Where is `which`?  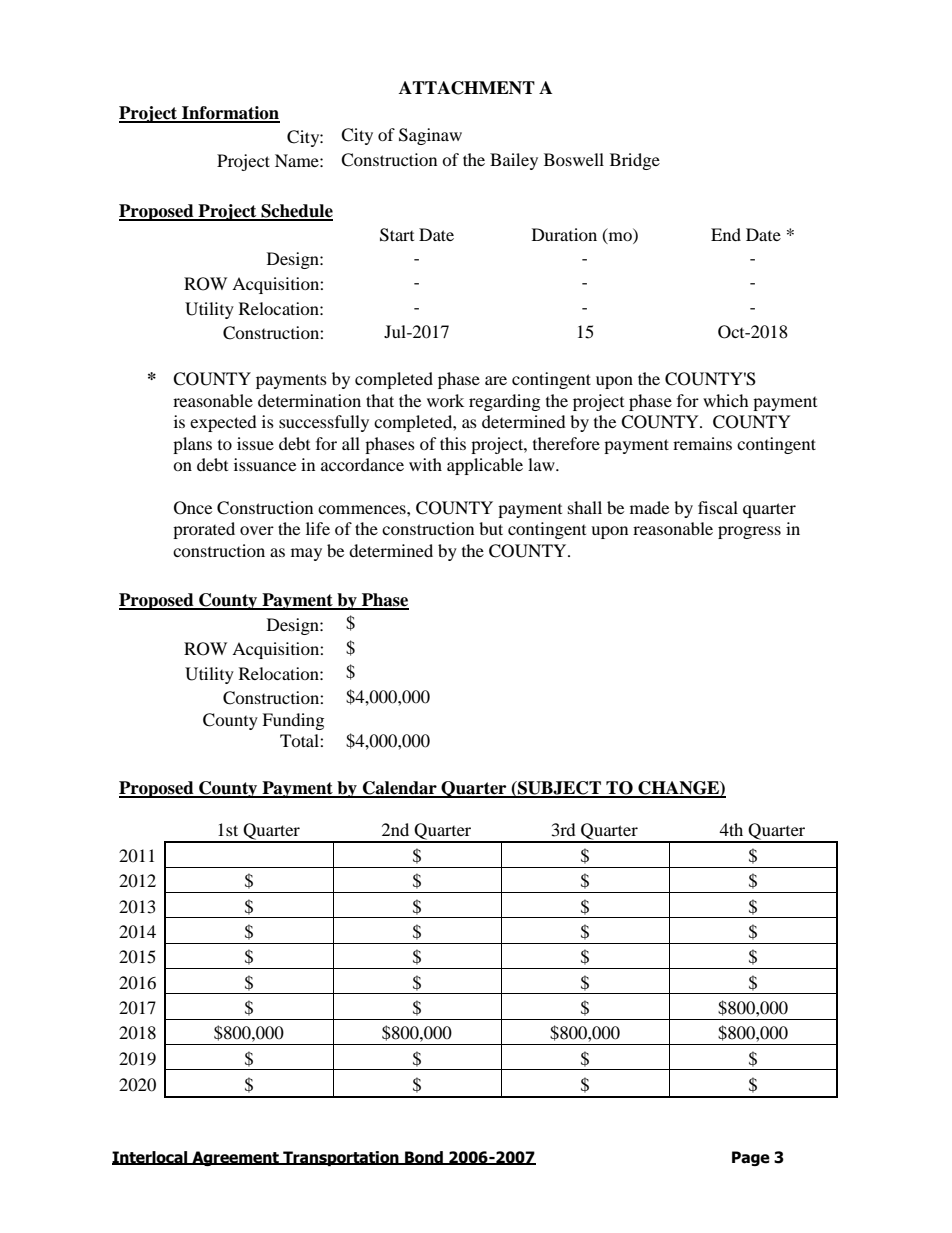
which is located at coordinates (726, 400).
